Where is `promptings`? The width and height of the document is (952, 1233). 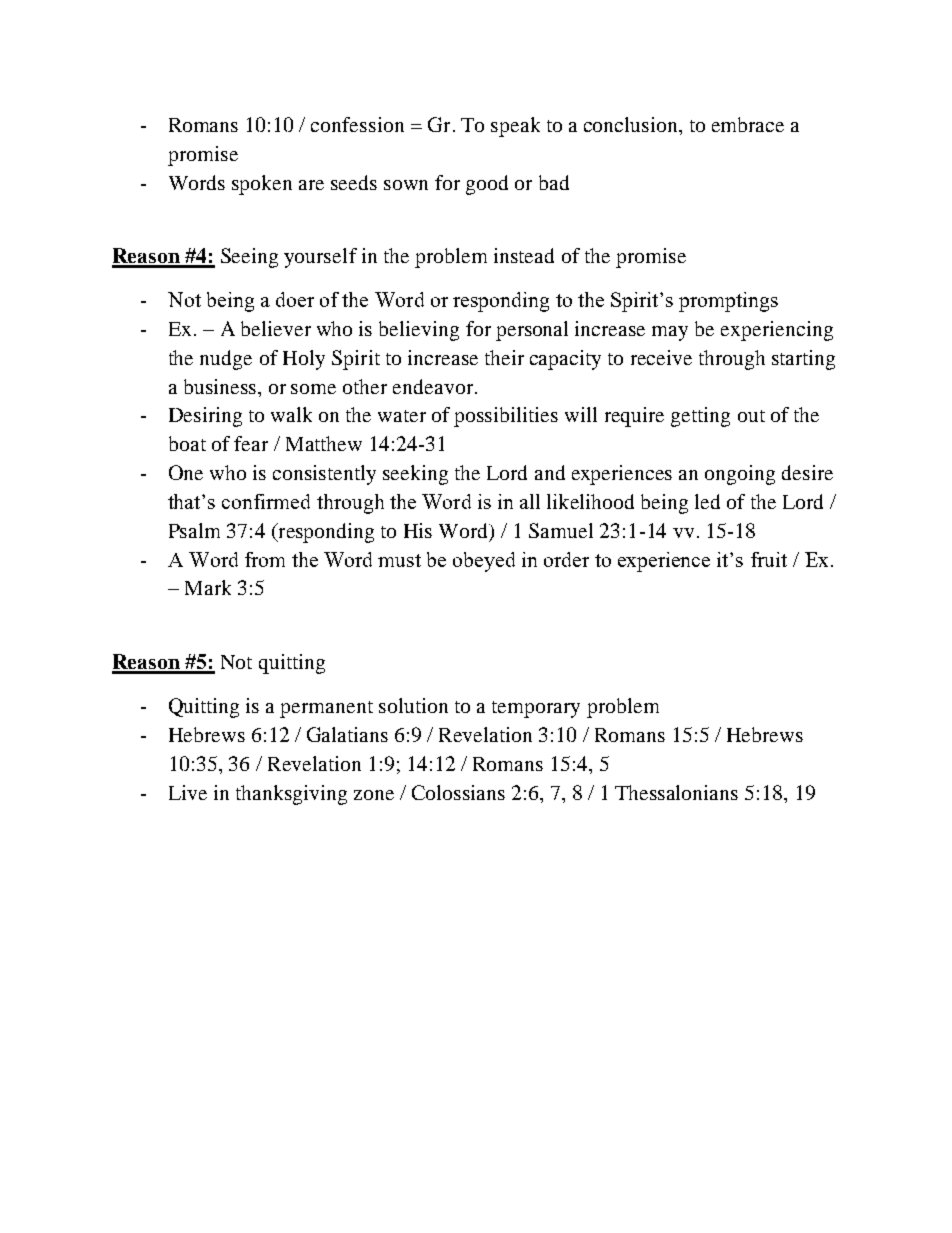
promptings is located at coordinates (728, 302).
